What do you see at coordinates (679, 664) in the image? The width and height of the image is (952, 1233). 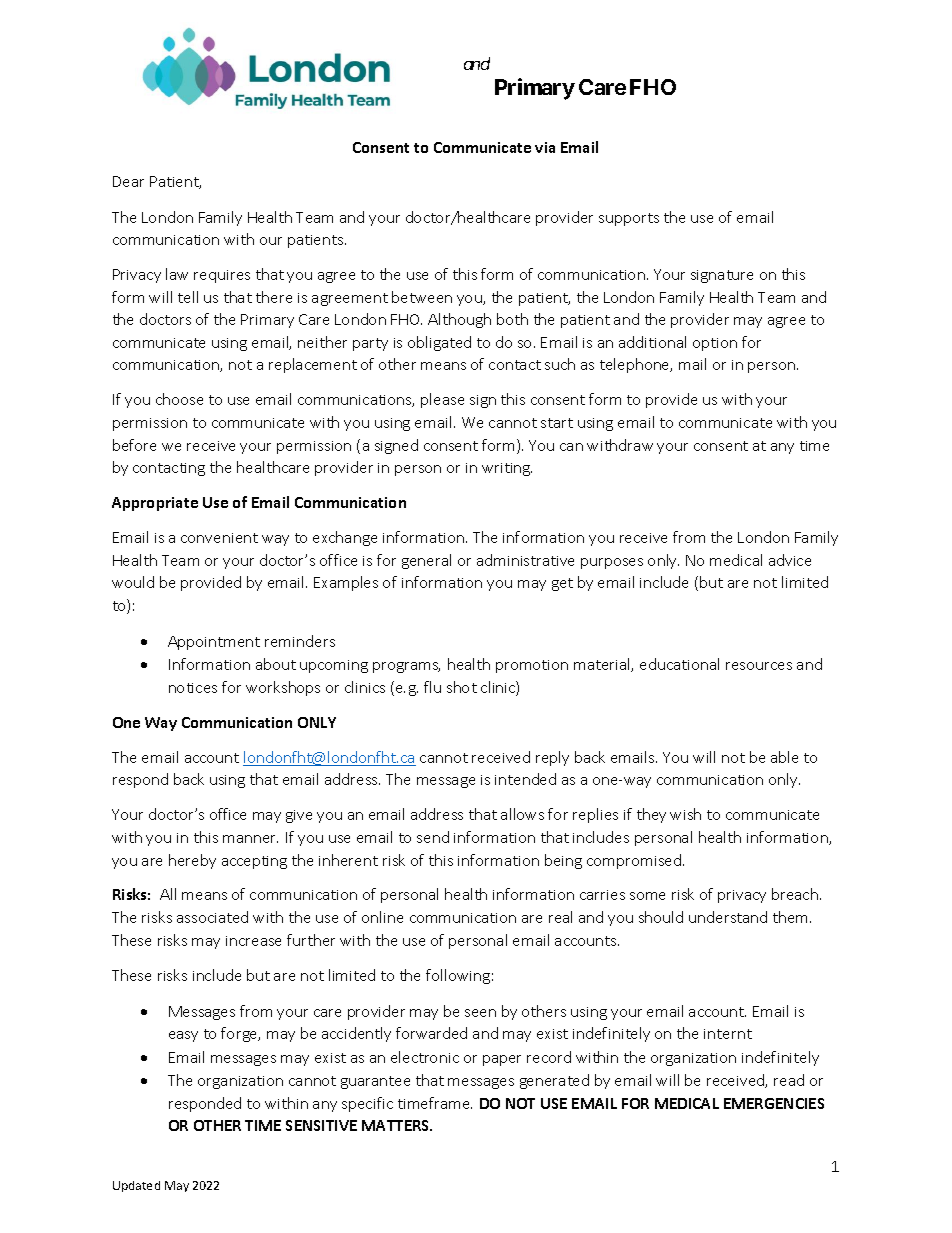 I see `educational` at bounding box center [679, 664].
